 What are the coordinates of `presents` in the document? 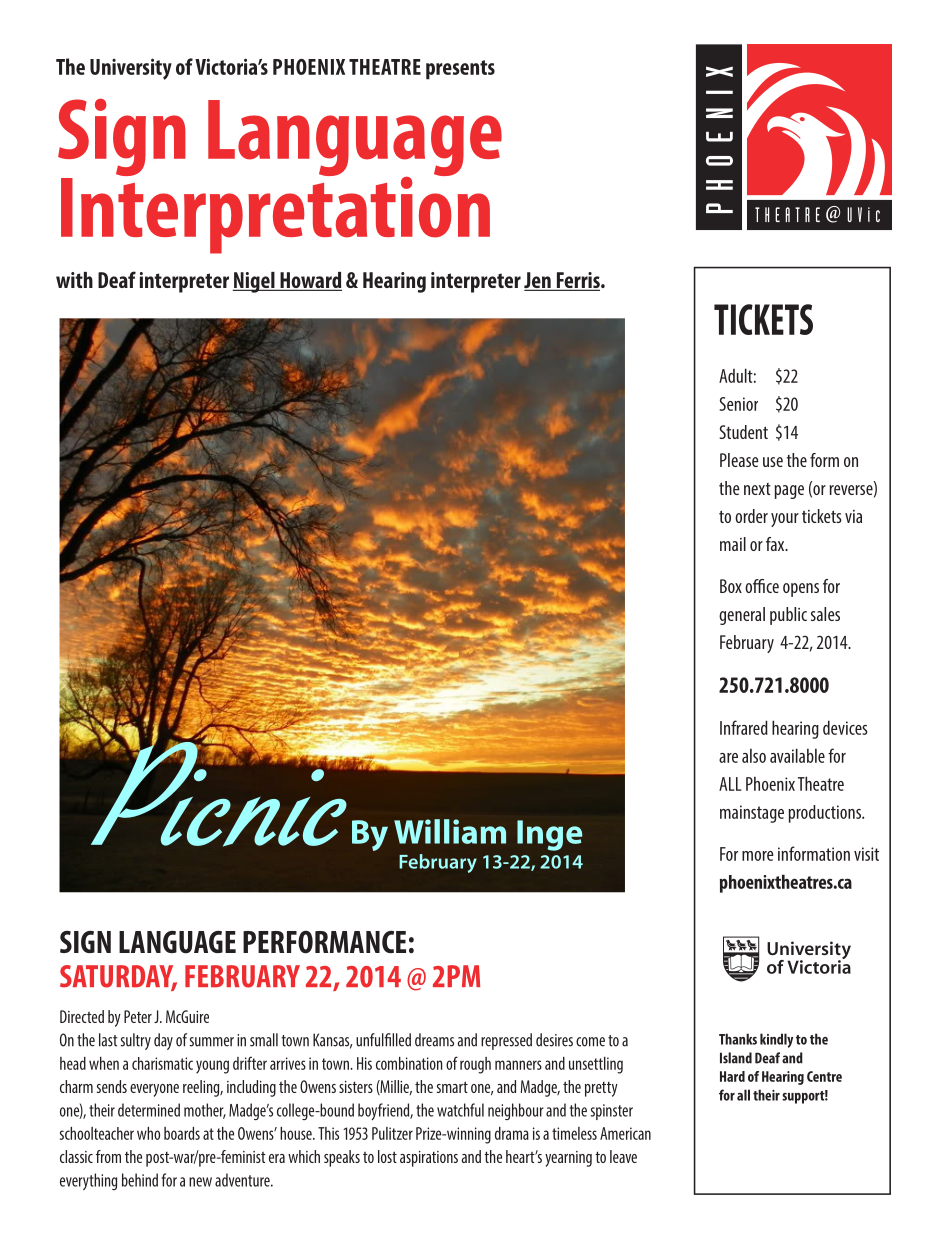 It's located at (460, 70).
